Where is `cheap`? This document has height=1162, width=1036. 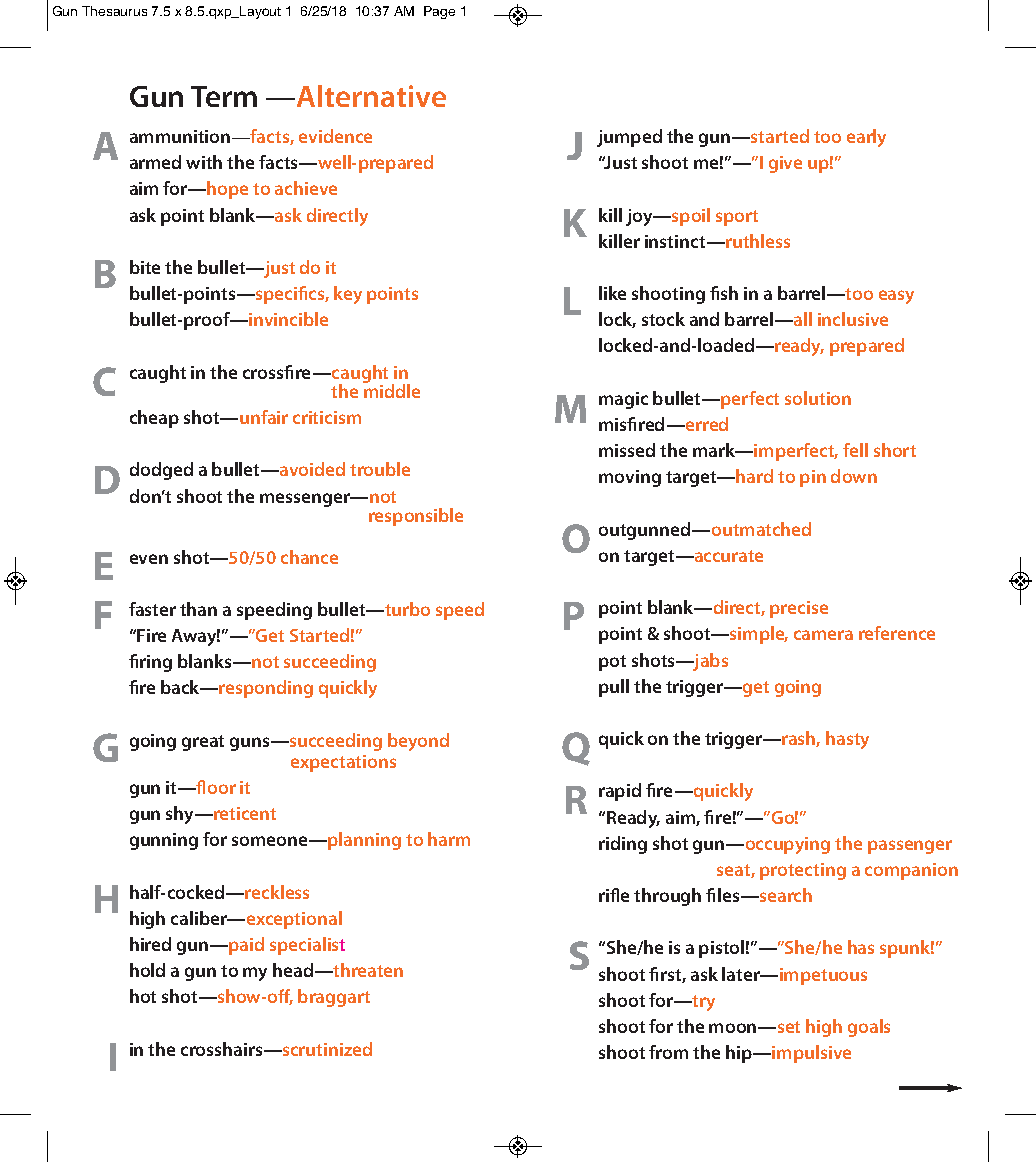
cheap is located at coordinates (154, 419).
